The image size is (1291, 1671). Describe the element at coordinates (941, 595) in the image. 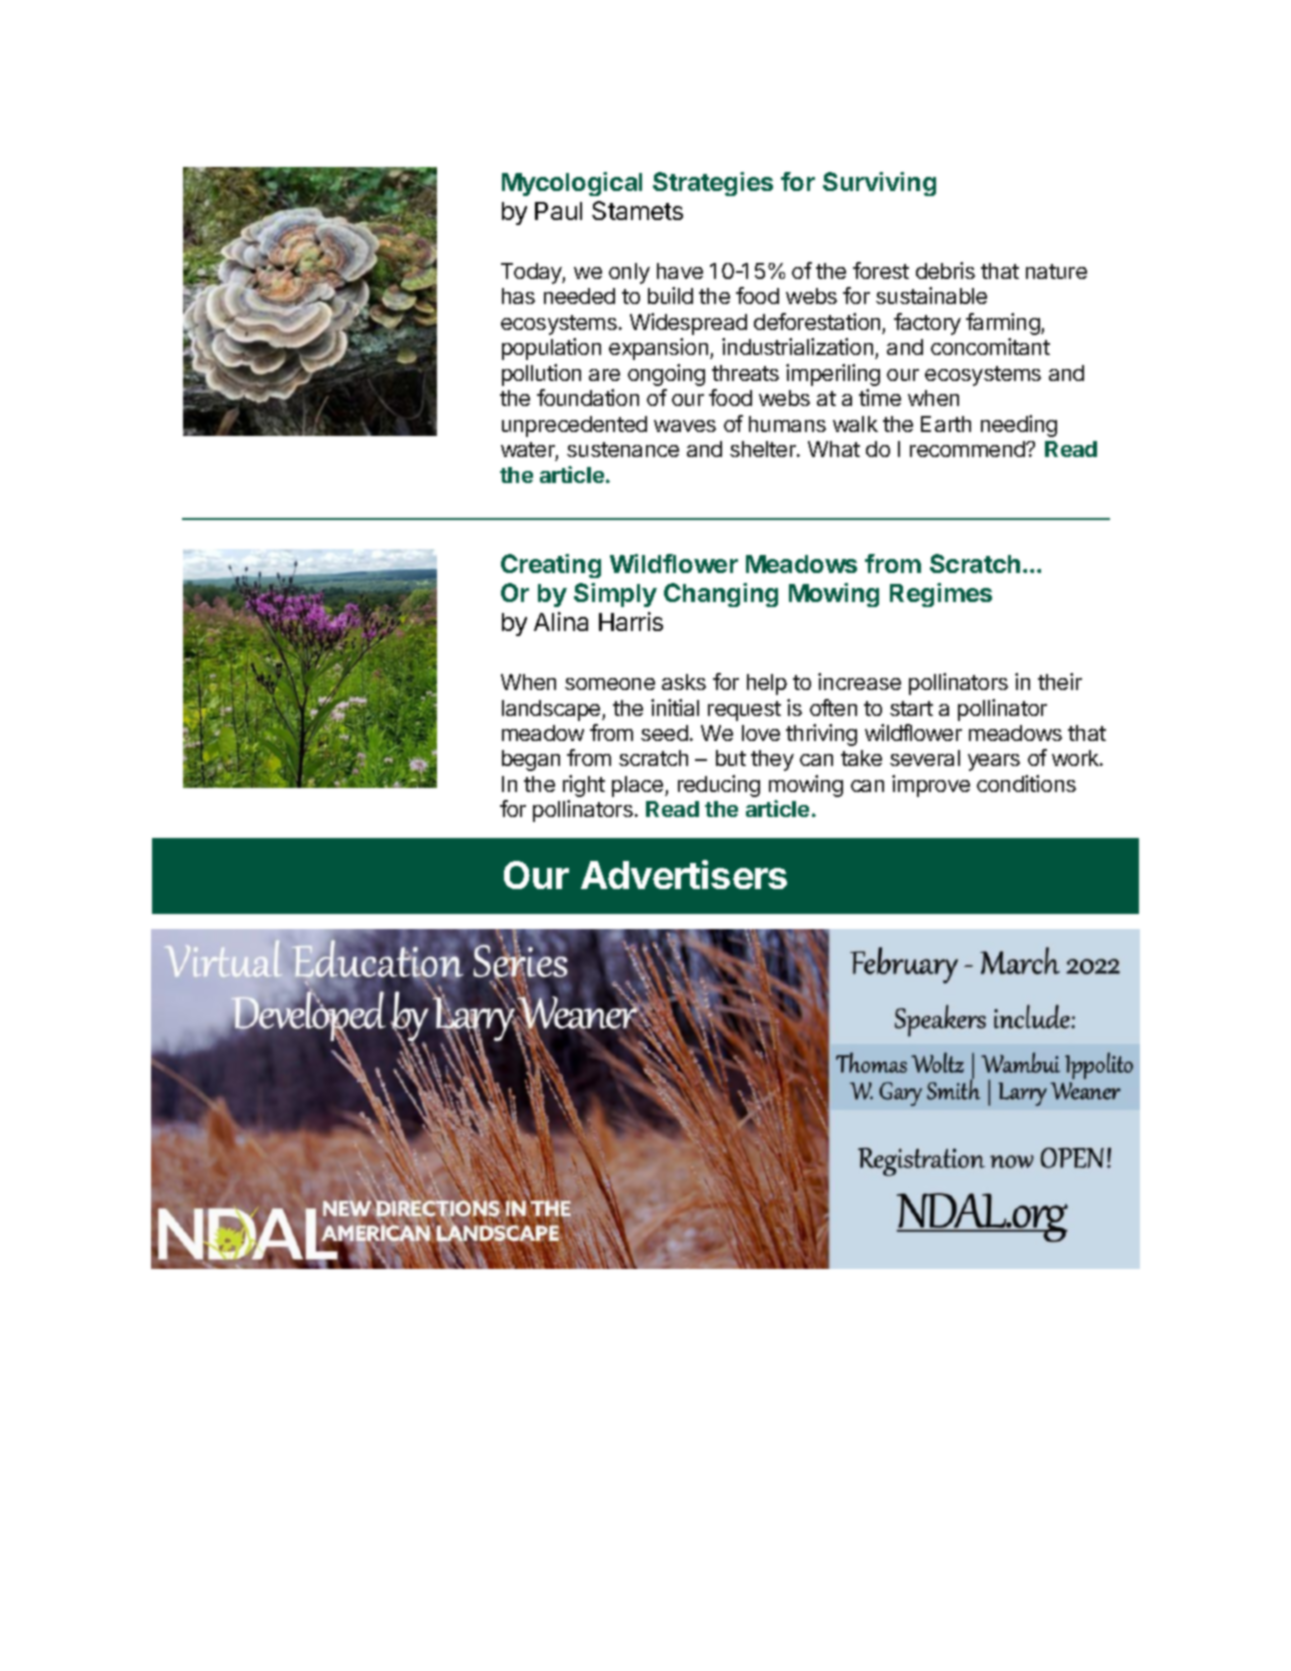

I see `Regimes` at that location.
